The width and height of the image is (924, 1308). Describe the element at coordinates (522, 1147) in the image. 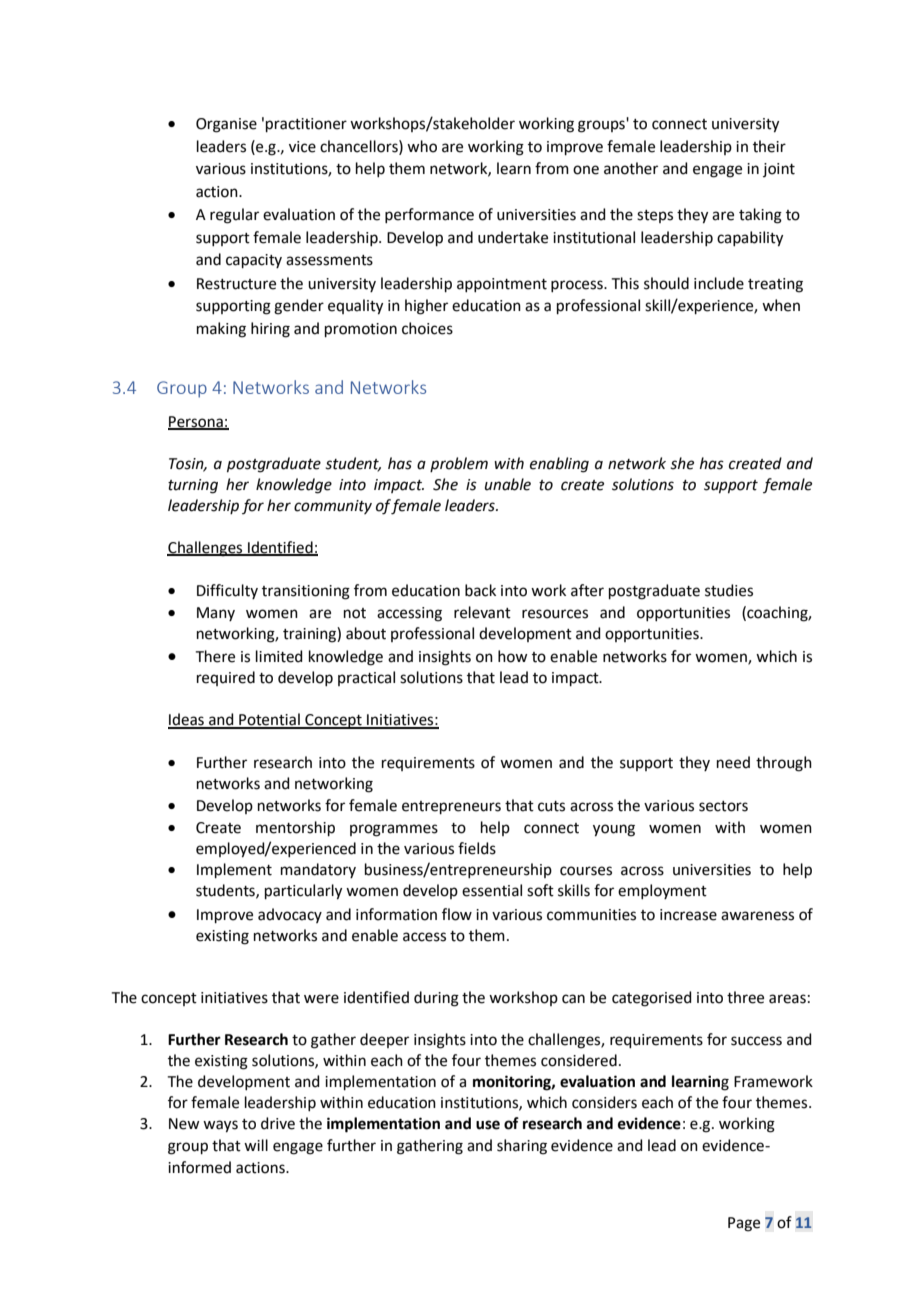

I see `sharing` at that location.
